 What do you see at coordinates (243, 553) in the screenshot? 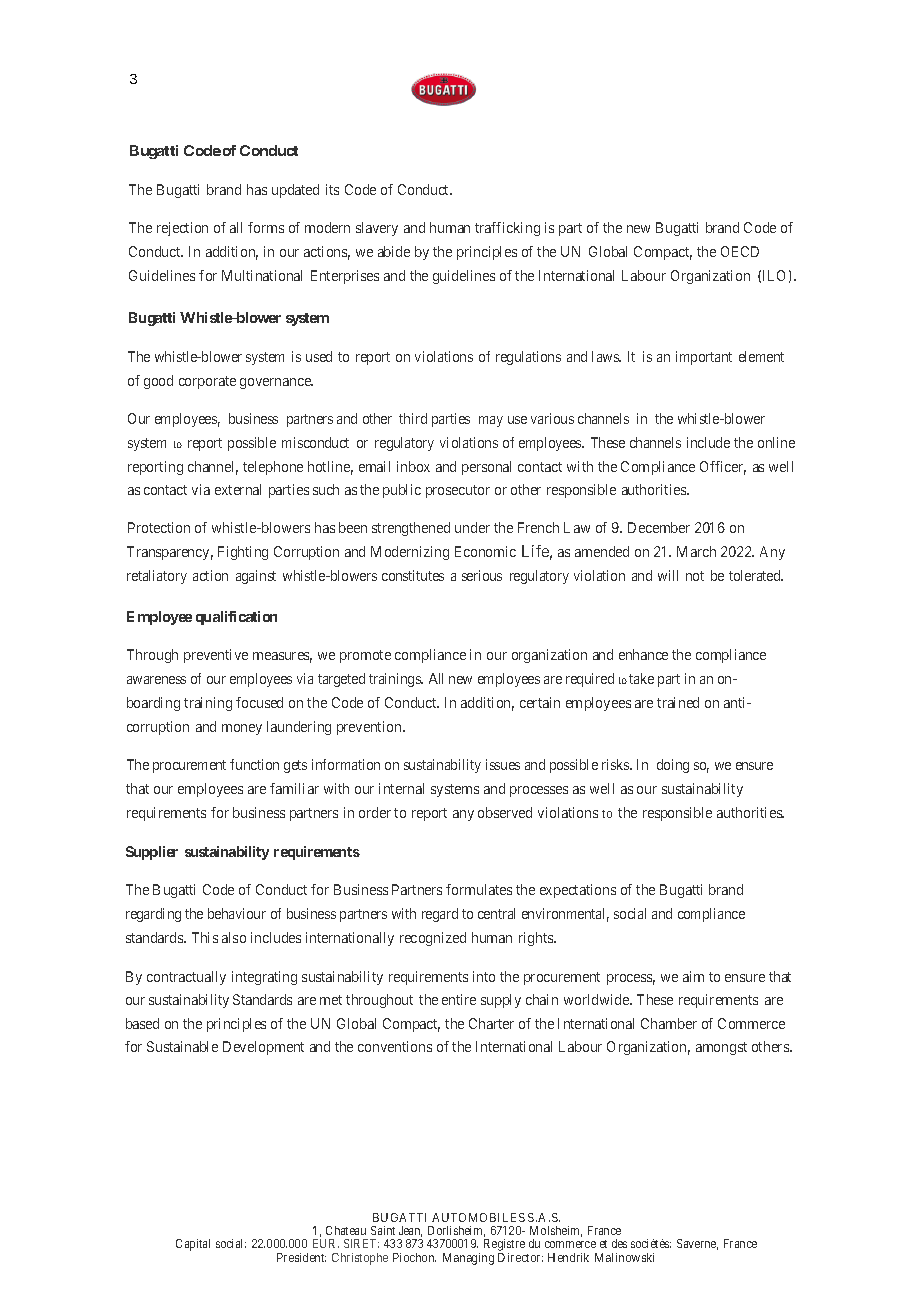
I see `Fighting` at bounding box center [243, 553].
